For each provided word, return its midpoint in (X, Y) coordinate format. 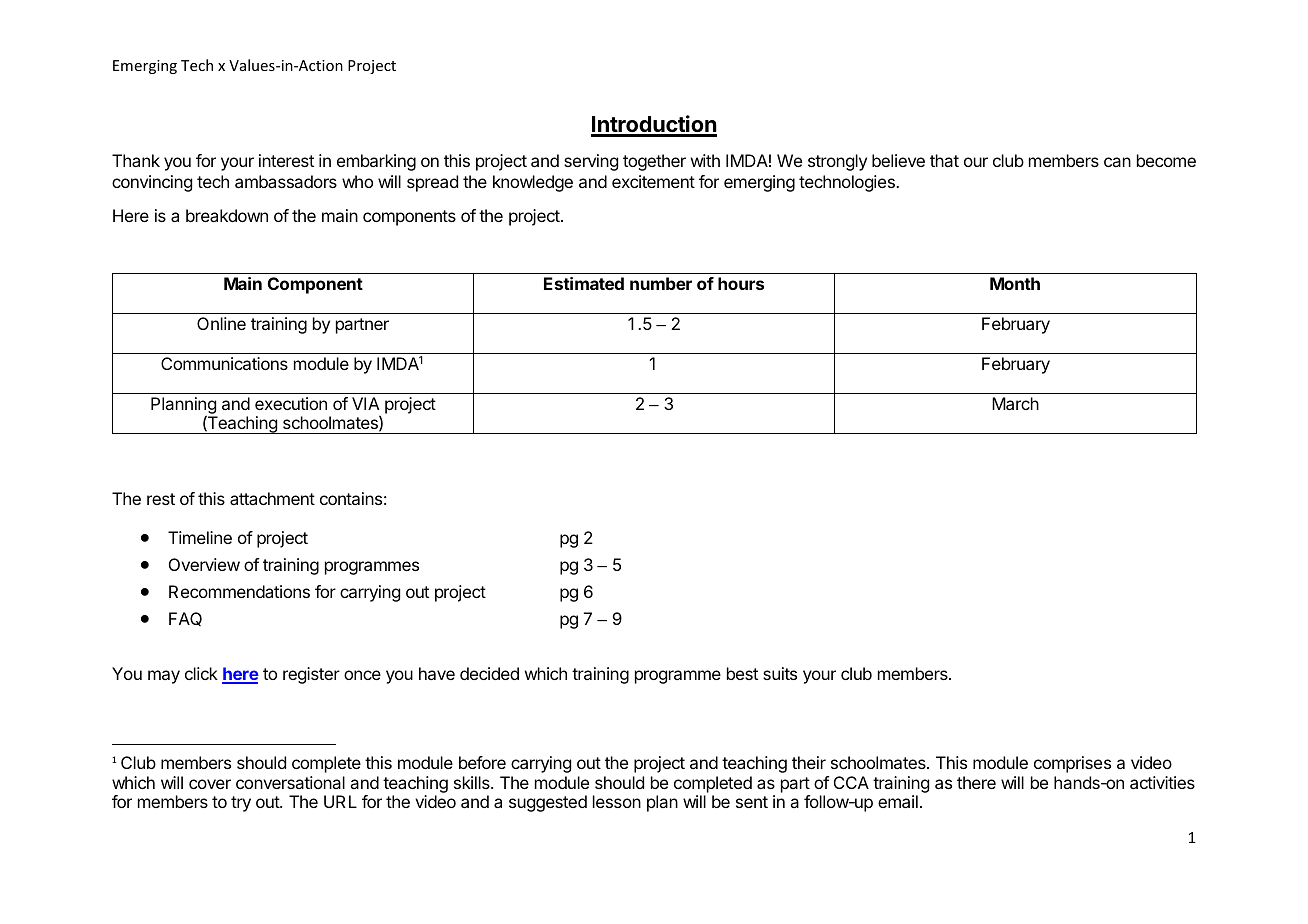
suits (780, 673)
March (1015, 403)
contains (351, 498)
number (661, 283)
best (742, 673)
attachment (272, 498)
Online (221, 323)
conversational (290, 782)
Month (1015, 283)
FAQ (185, 619)
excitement (653, 181)
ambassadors (286, 181)
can (1117, 162)
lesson (617, 801)
